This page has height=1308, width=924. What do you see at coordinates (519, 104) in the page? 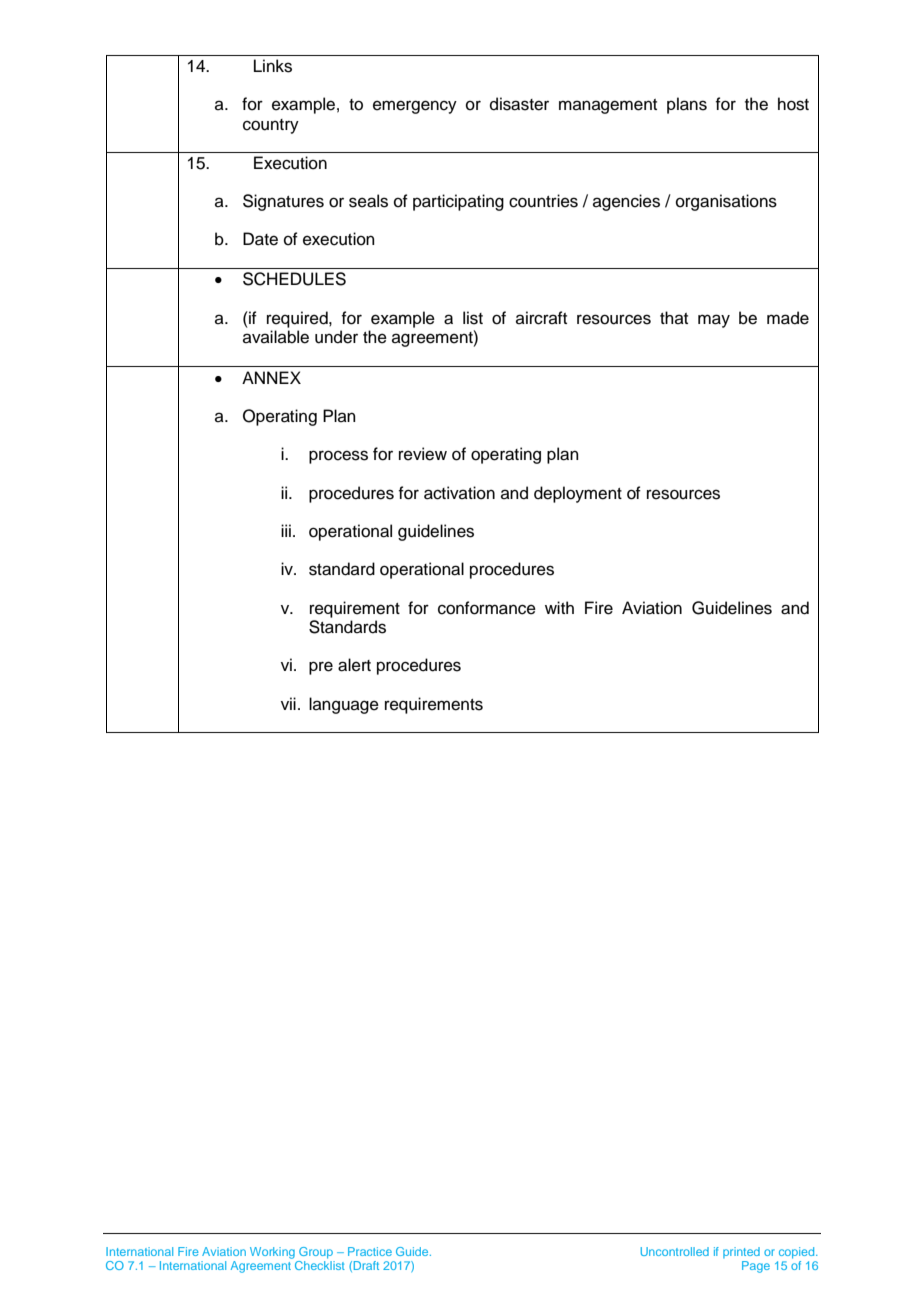
I see `disaster` at bounding box center [519, 104].
